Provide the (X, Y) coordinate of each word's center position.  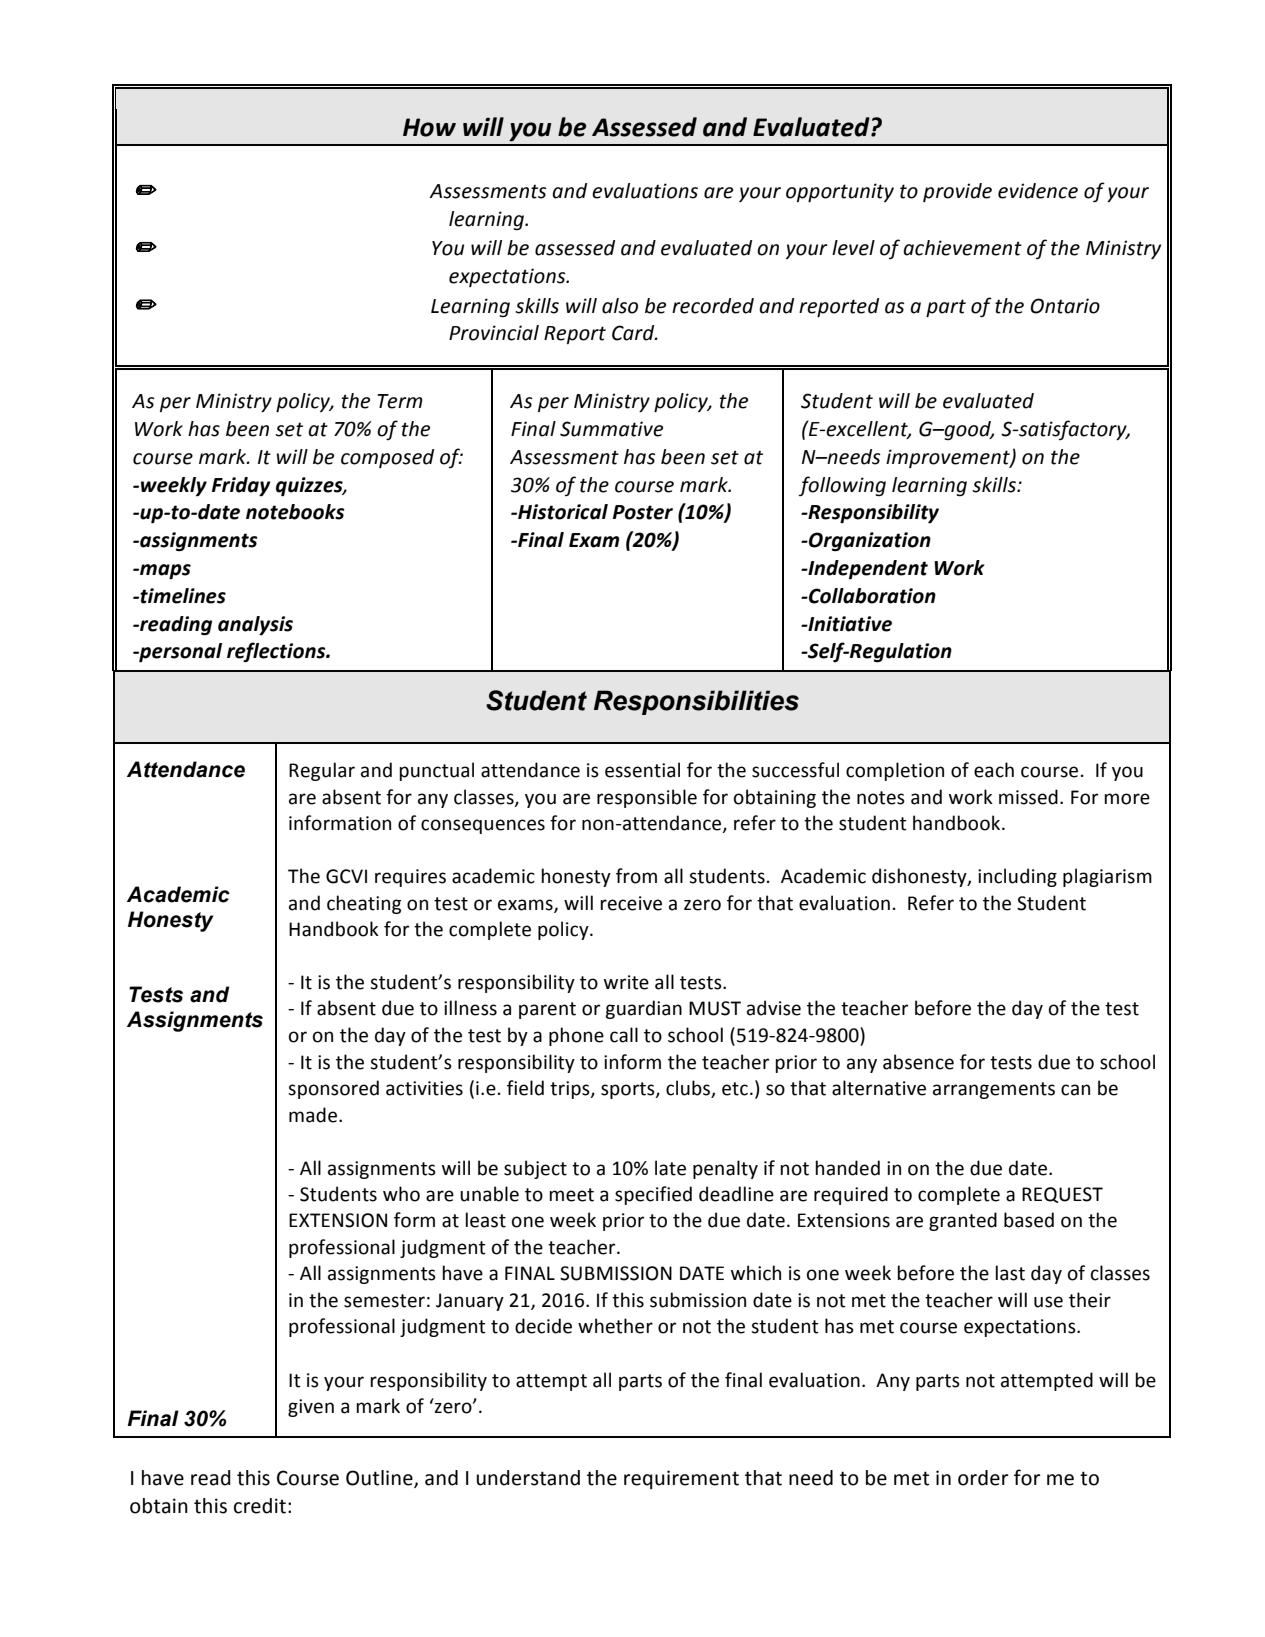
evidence (1038, 191)
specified (653, 1195)
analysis (255, 625)
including (1017, 877)
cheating (364, 904)
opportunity (840, 192)
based (1029, 1220)
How (429, 127)
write (626, 982)
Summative (611, 429)
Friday (241, 486)
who (401, 1194)
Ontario (1065, 306)
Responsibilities (696, 702)
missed (1028, 797)
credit (260, 1506)
